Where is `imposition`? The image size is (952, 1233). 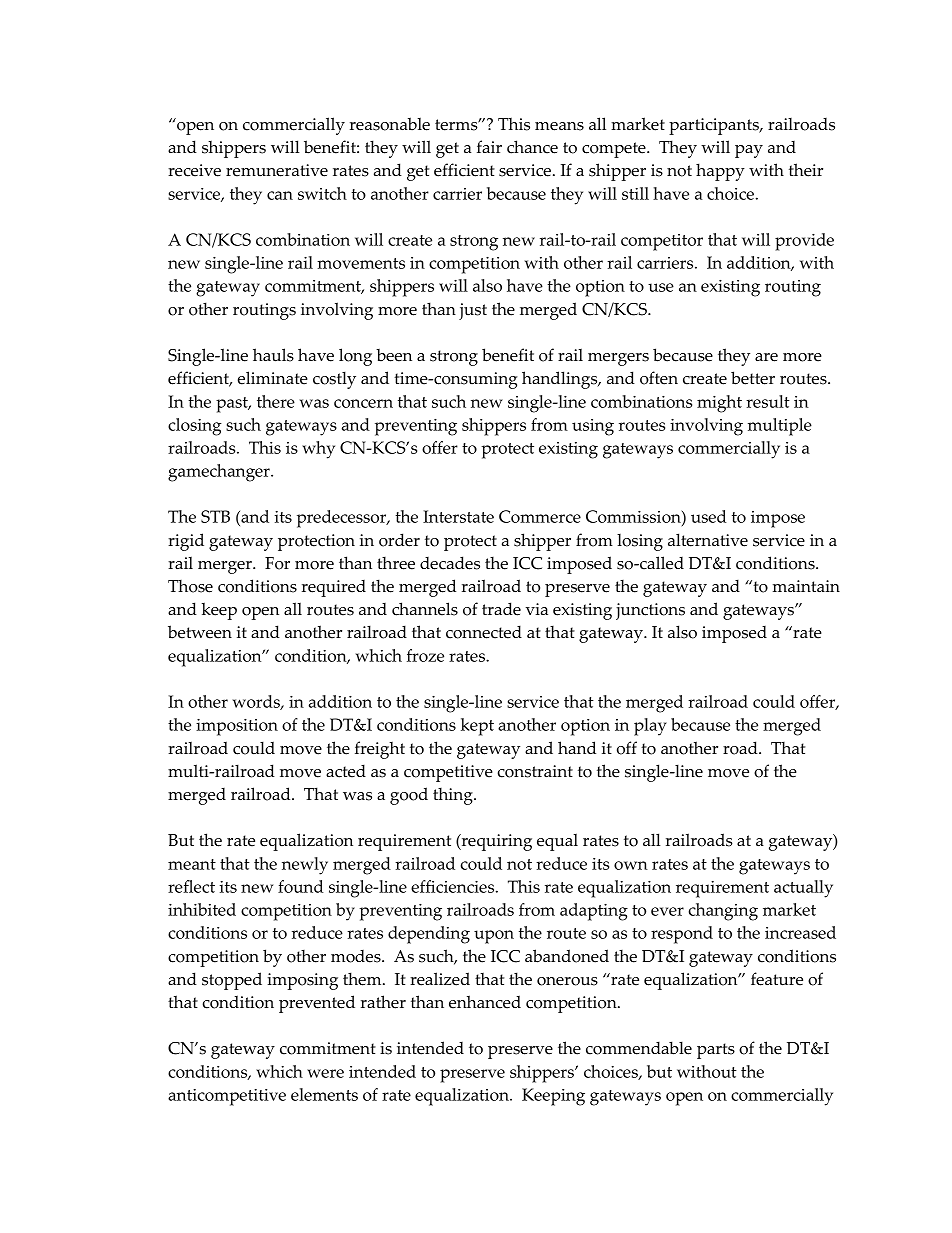 imposition is located at coordinates (237, 727).
